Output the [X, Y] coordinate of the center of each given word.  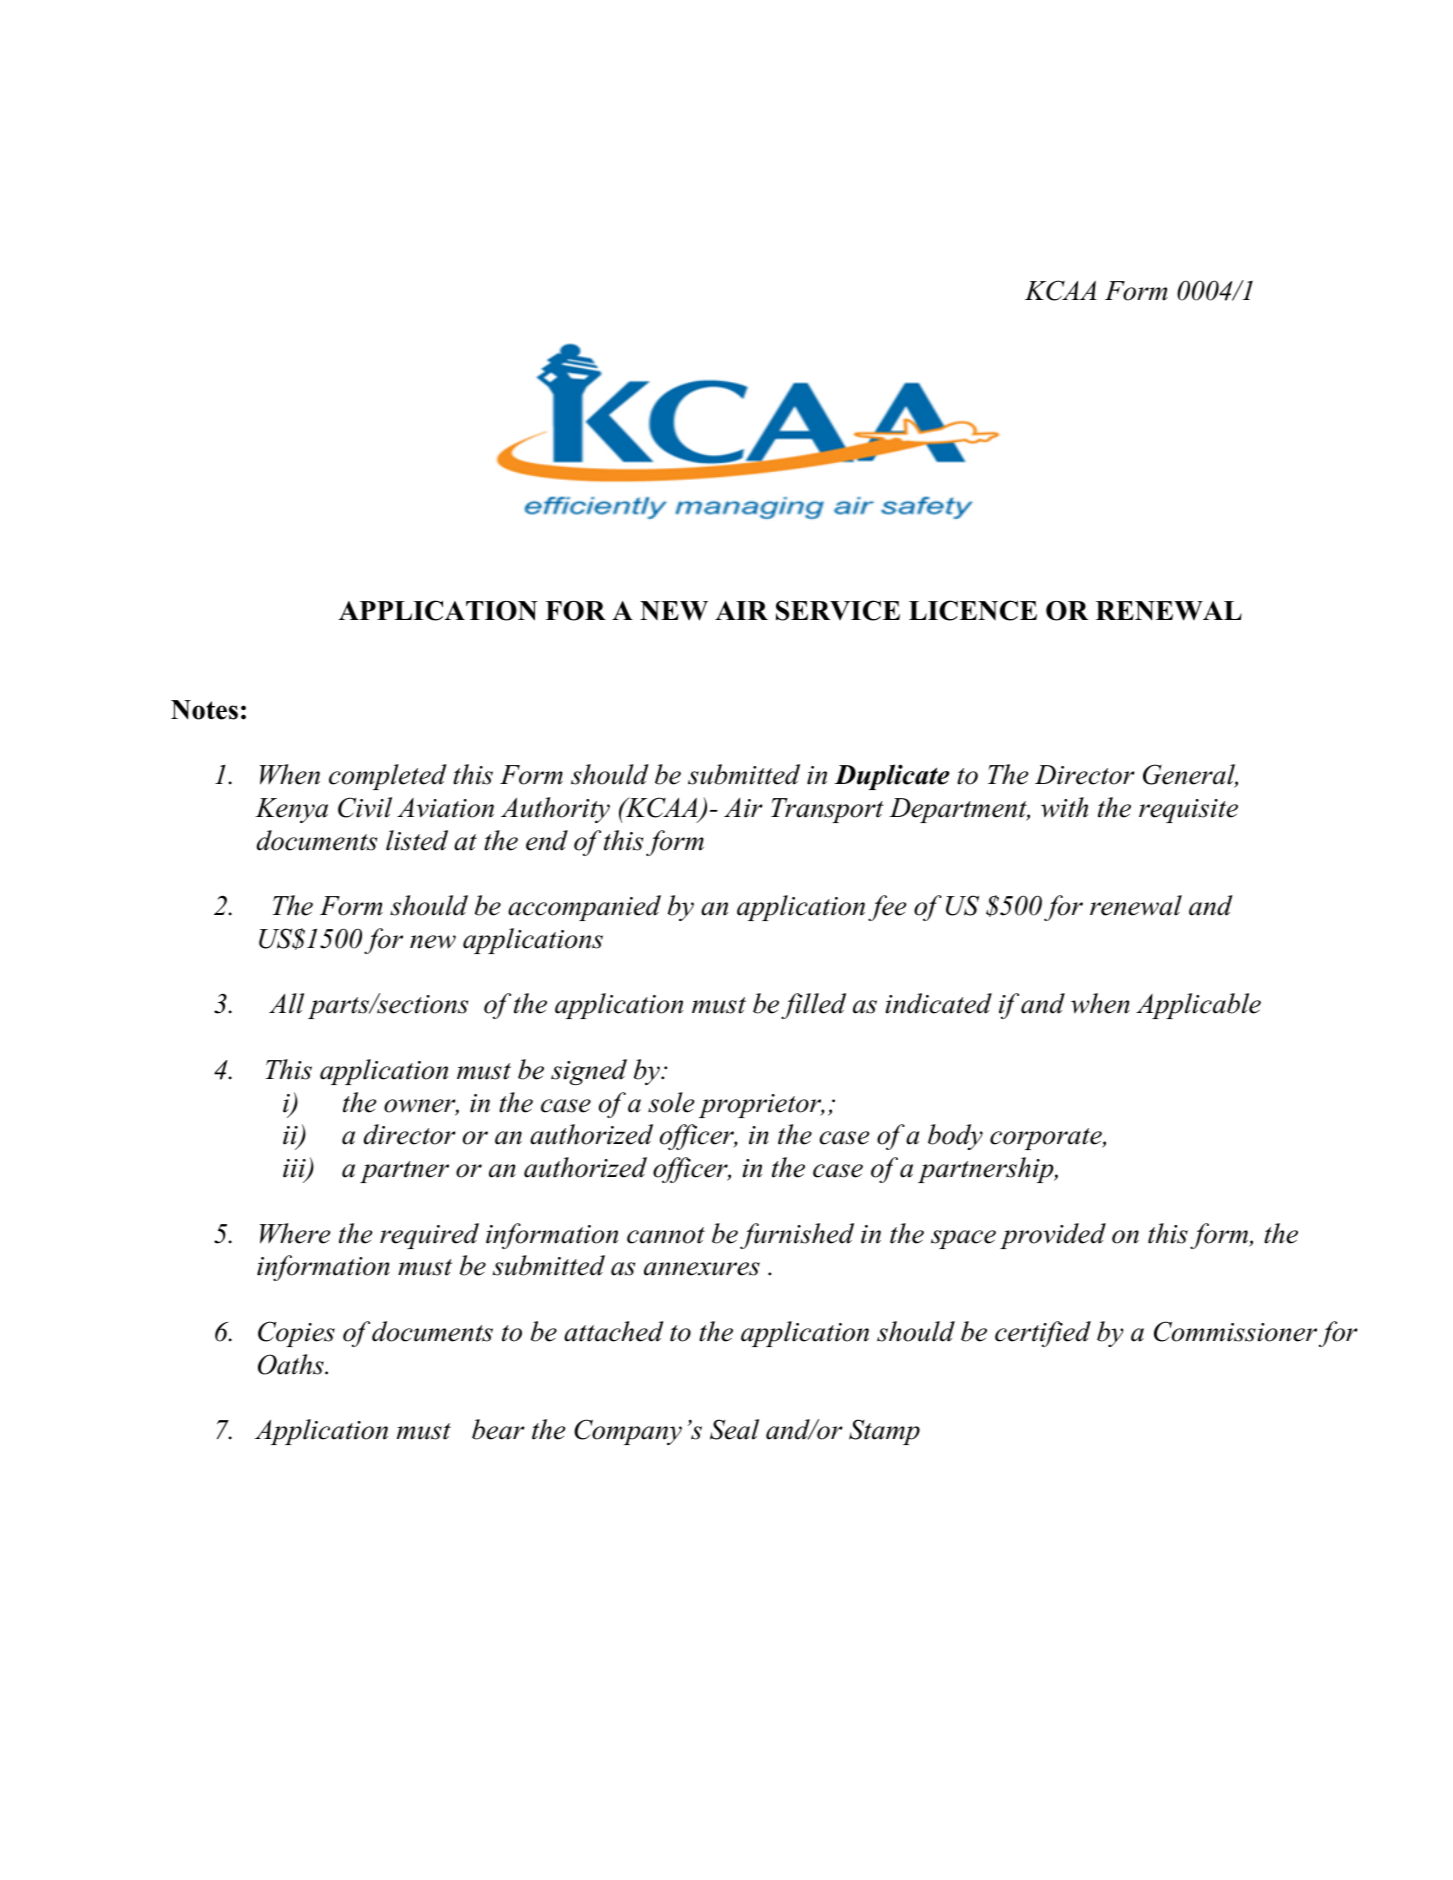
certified [1043, 1334]
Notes [204, 710]
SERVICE [838, 610]
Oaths [292, 1364]
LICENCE [973, 610]
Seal [734, 1429]
